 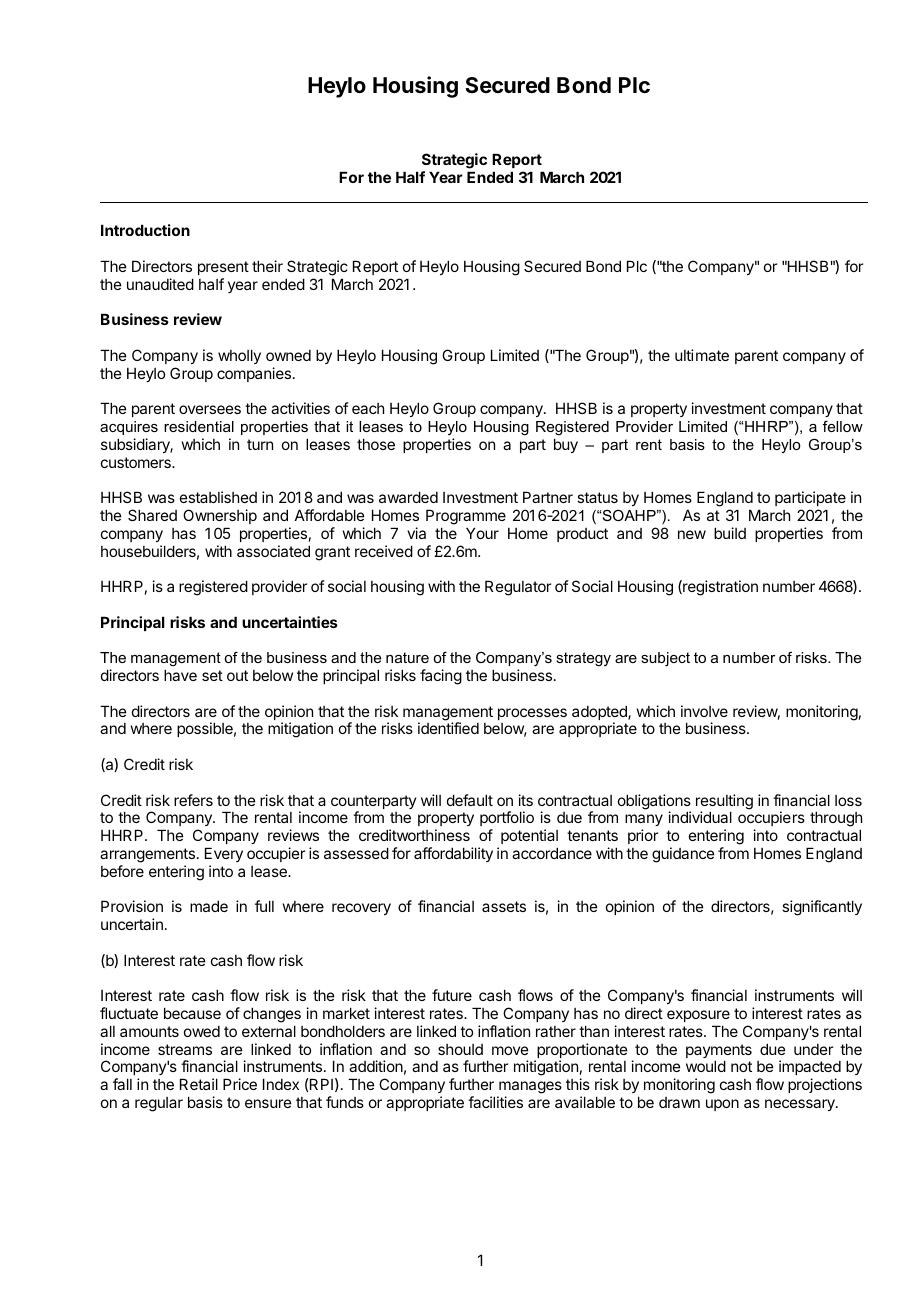 What do you see at coordinates (223, 268) in the page?
I see `present` at bounding box center [223, 268].
